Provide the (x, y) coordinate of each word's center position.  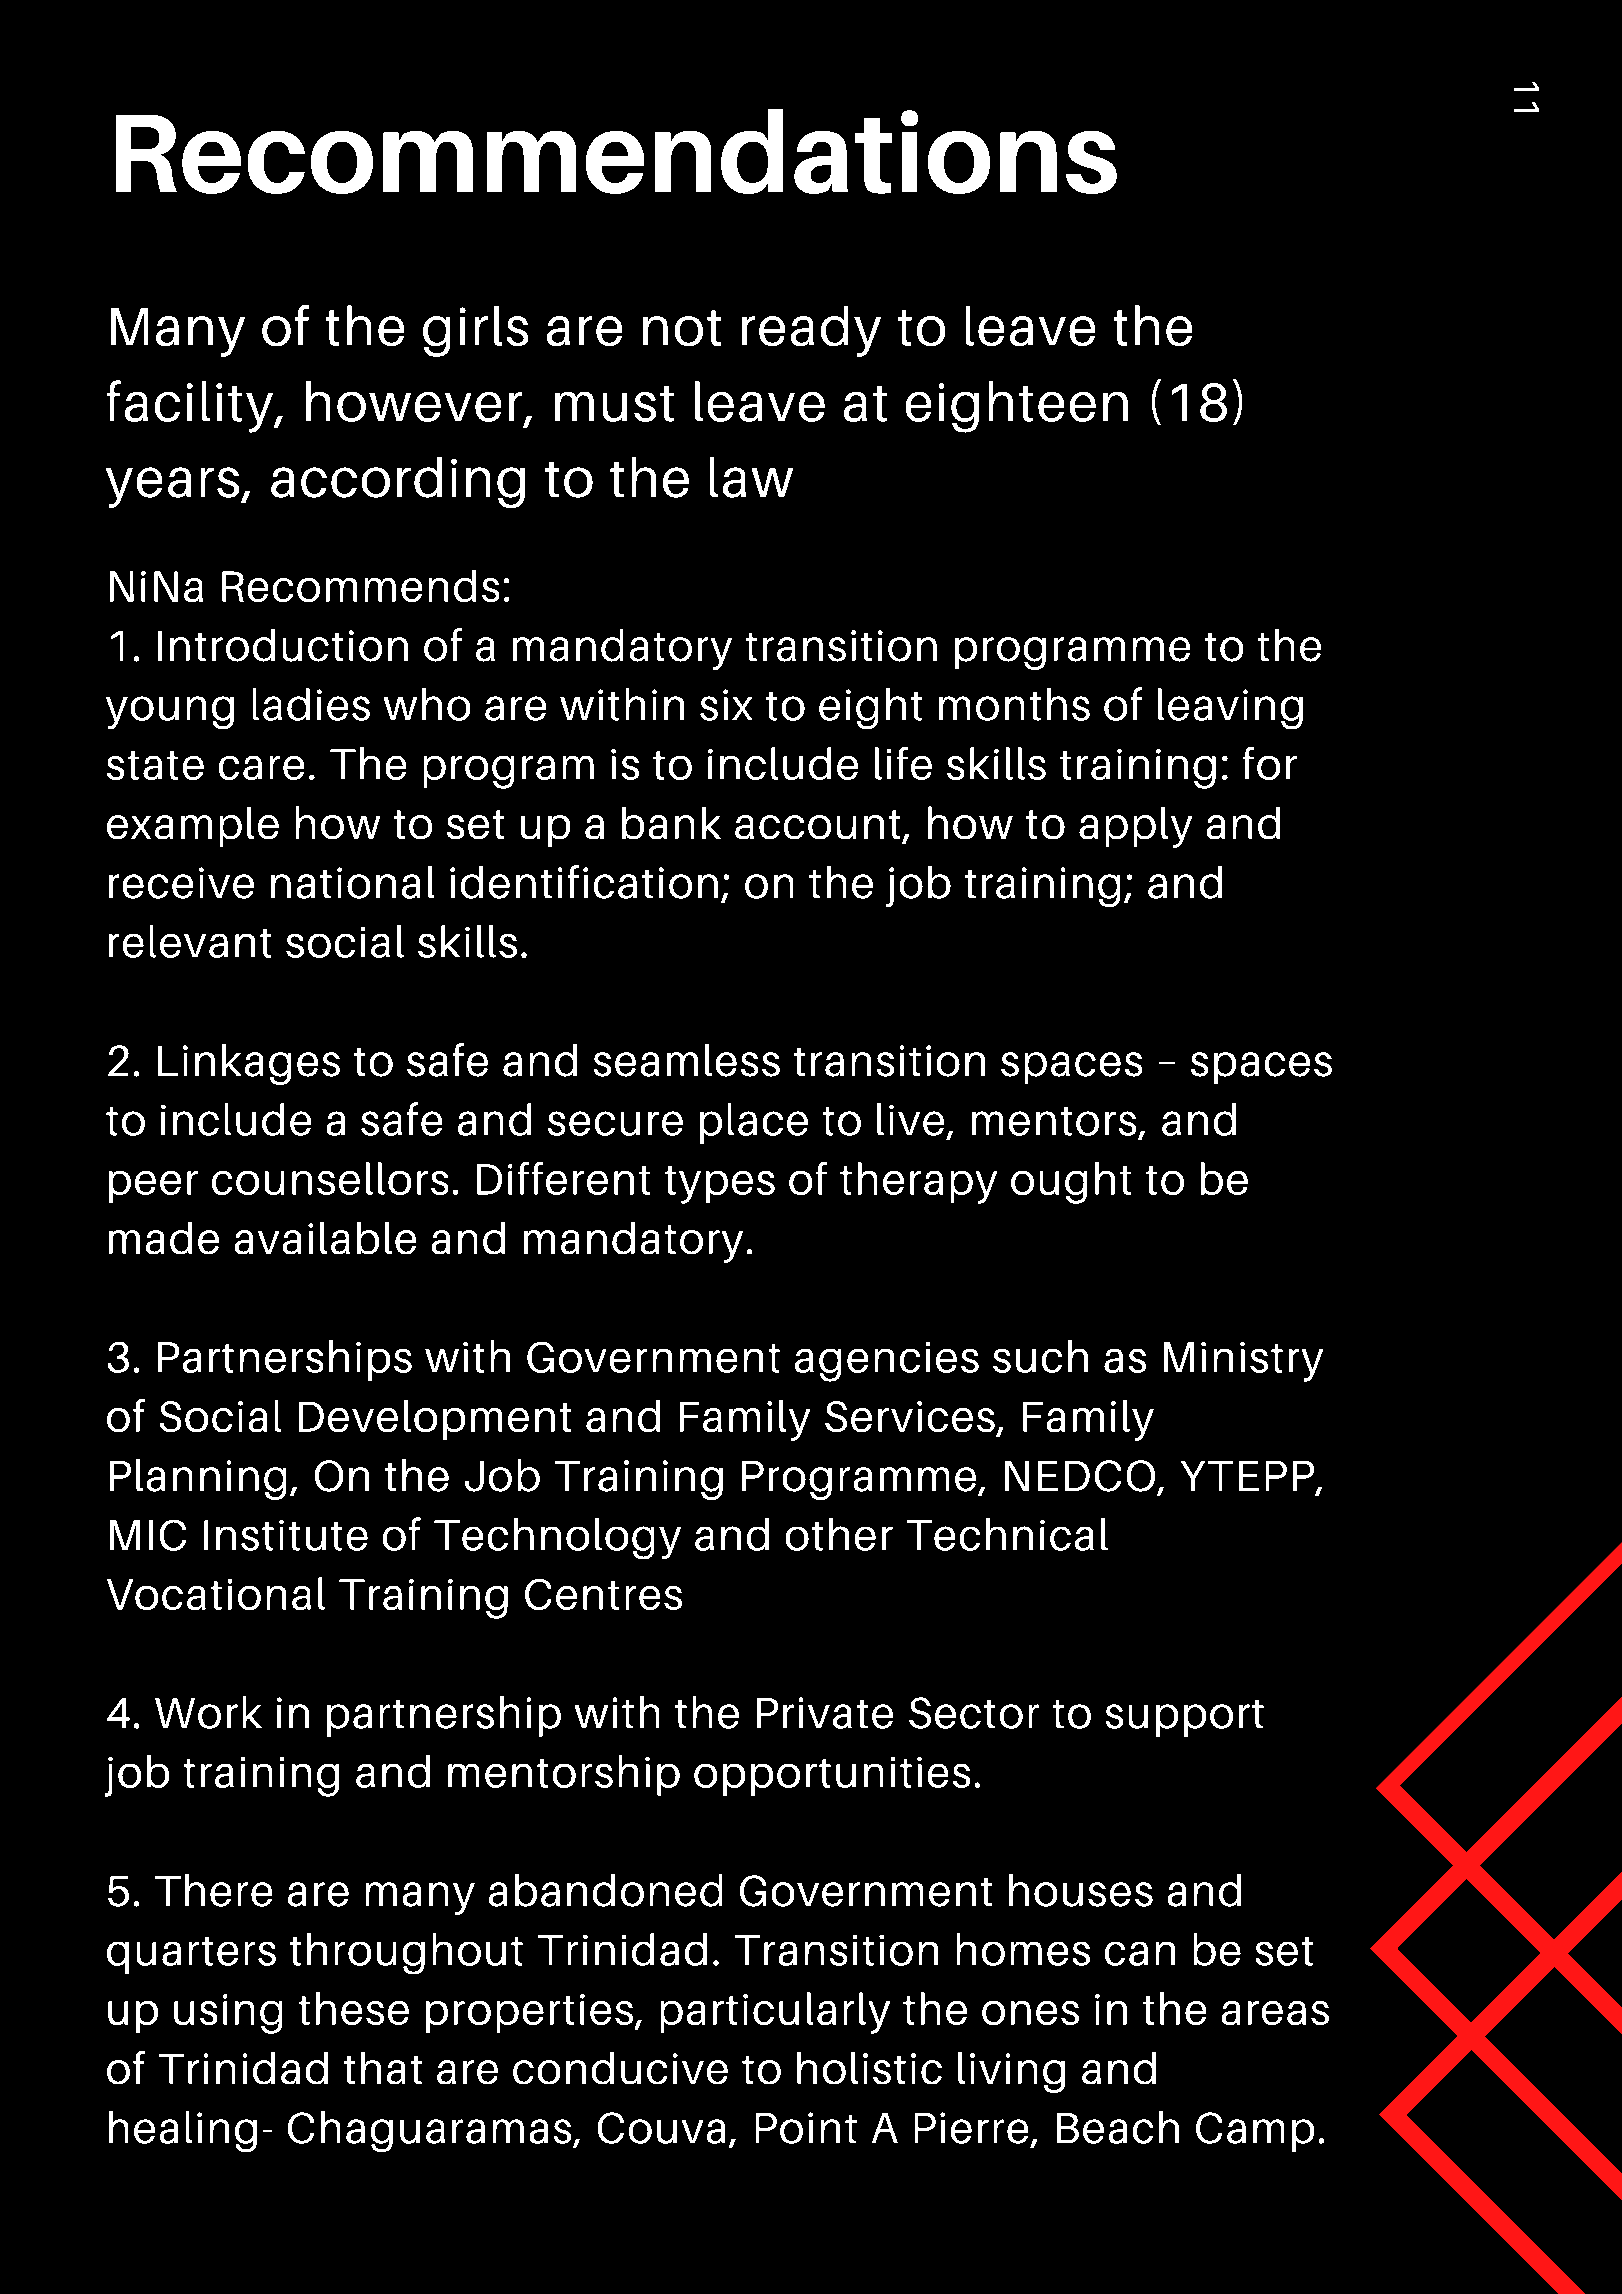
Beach (1118, 2127)
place (754, 1123)
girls (475, 331)
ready (811, 331)
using (228, 2014)
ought (1071, 1183)
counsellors (330, 1178)
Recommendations (616, 151)
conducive (620, 2068)
